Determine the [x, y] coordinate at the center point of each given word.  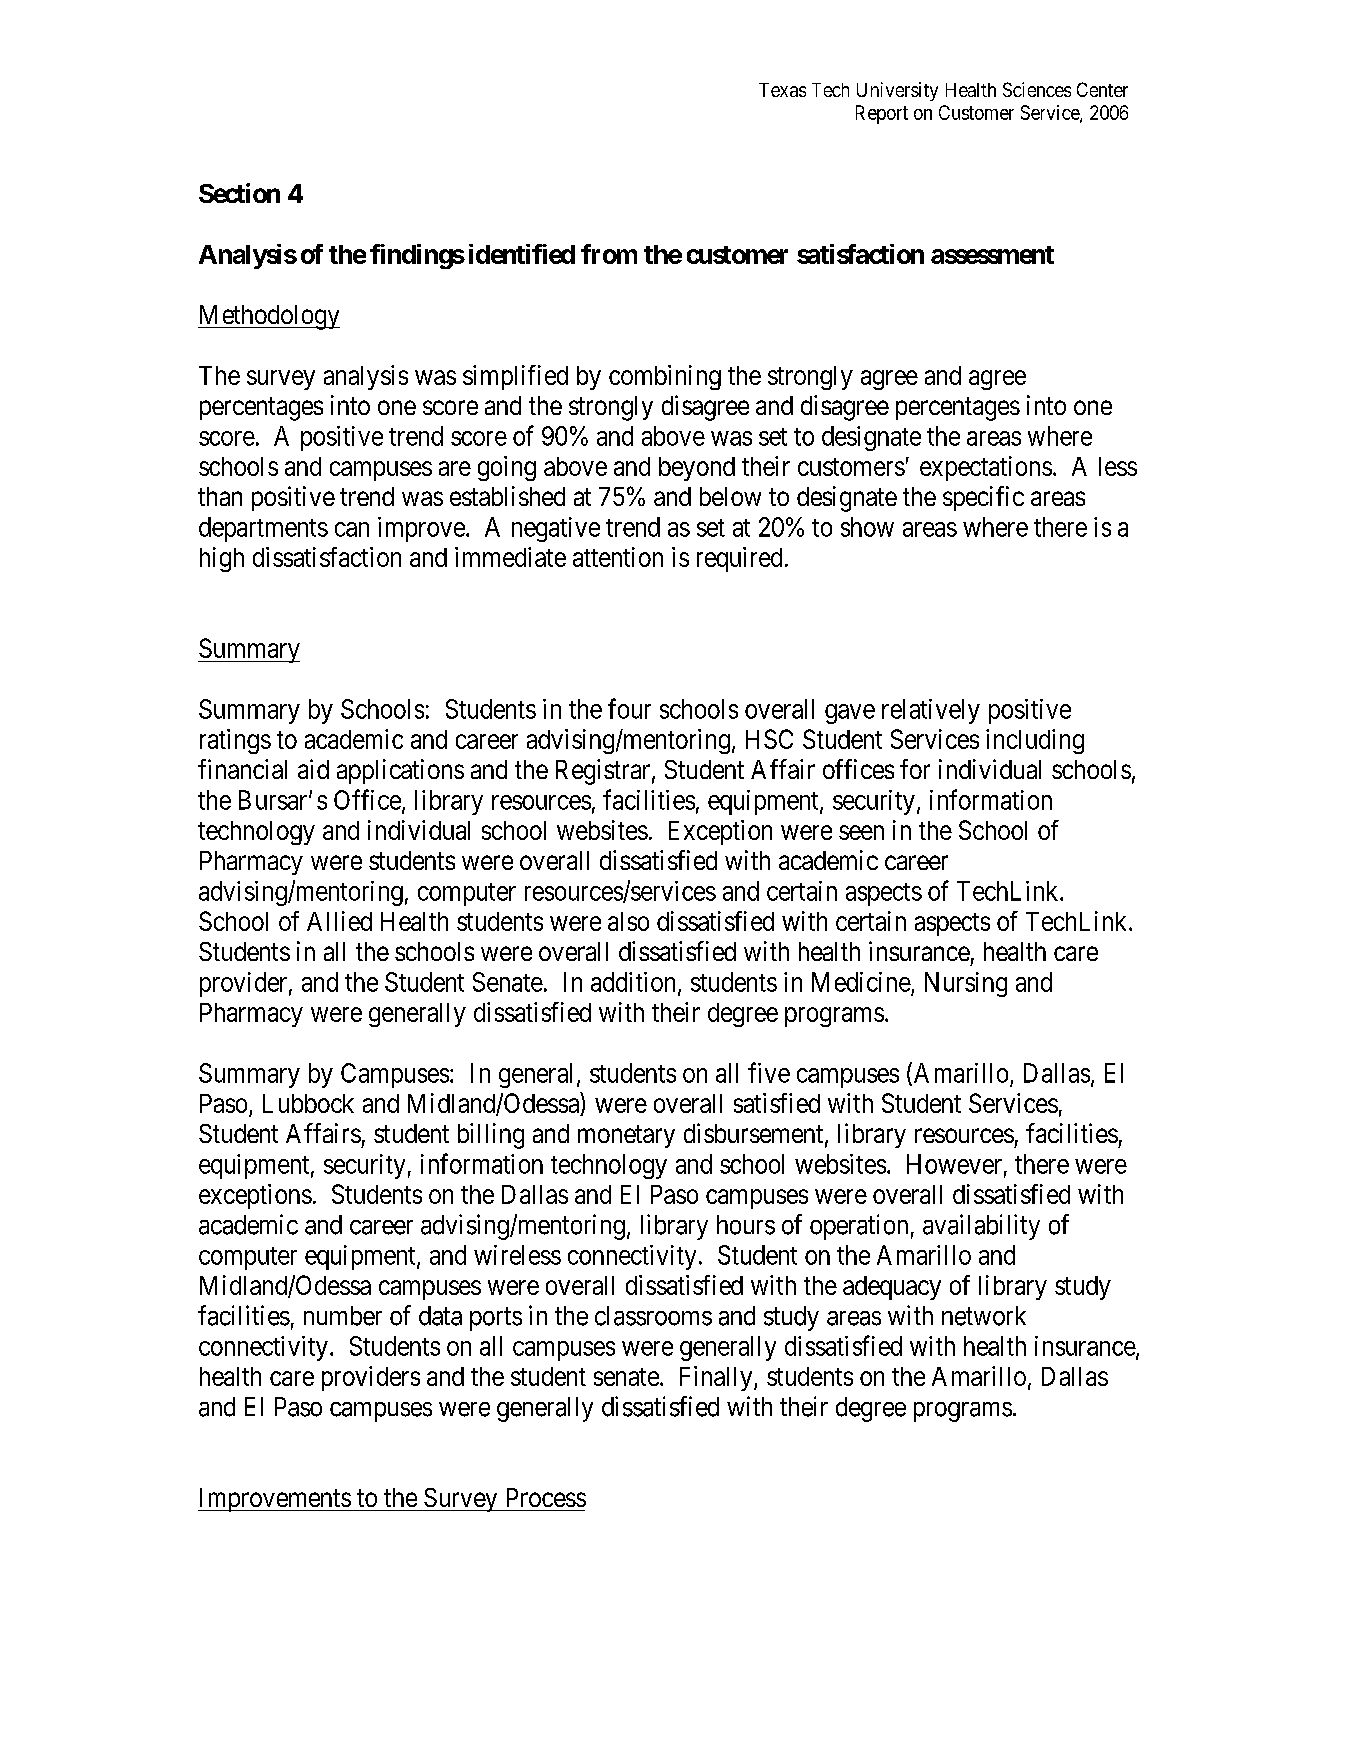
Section [239, 193]
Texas [782, 90]
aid [313, 769]
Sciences [1037, 89]
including [1035, 741]
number [343, 1316]
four [629, 708]
